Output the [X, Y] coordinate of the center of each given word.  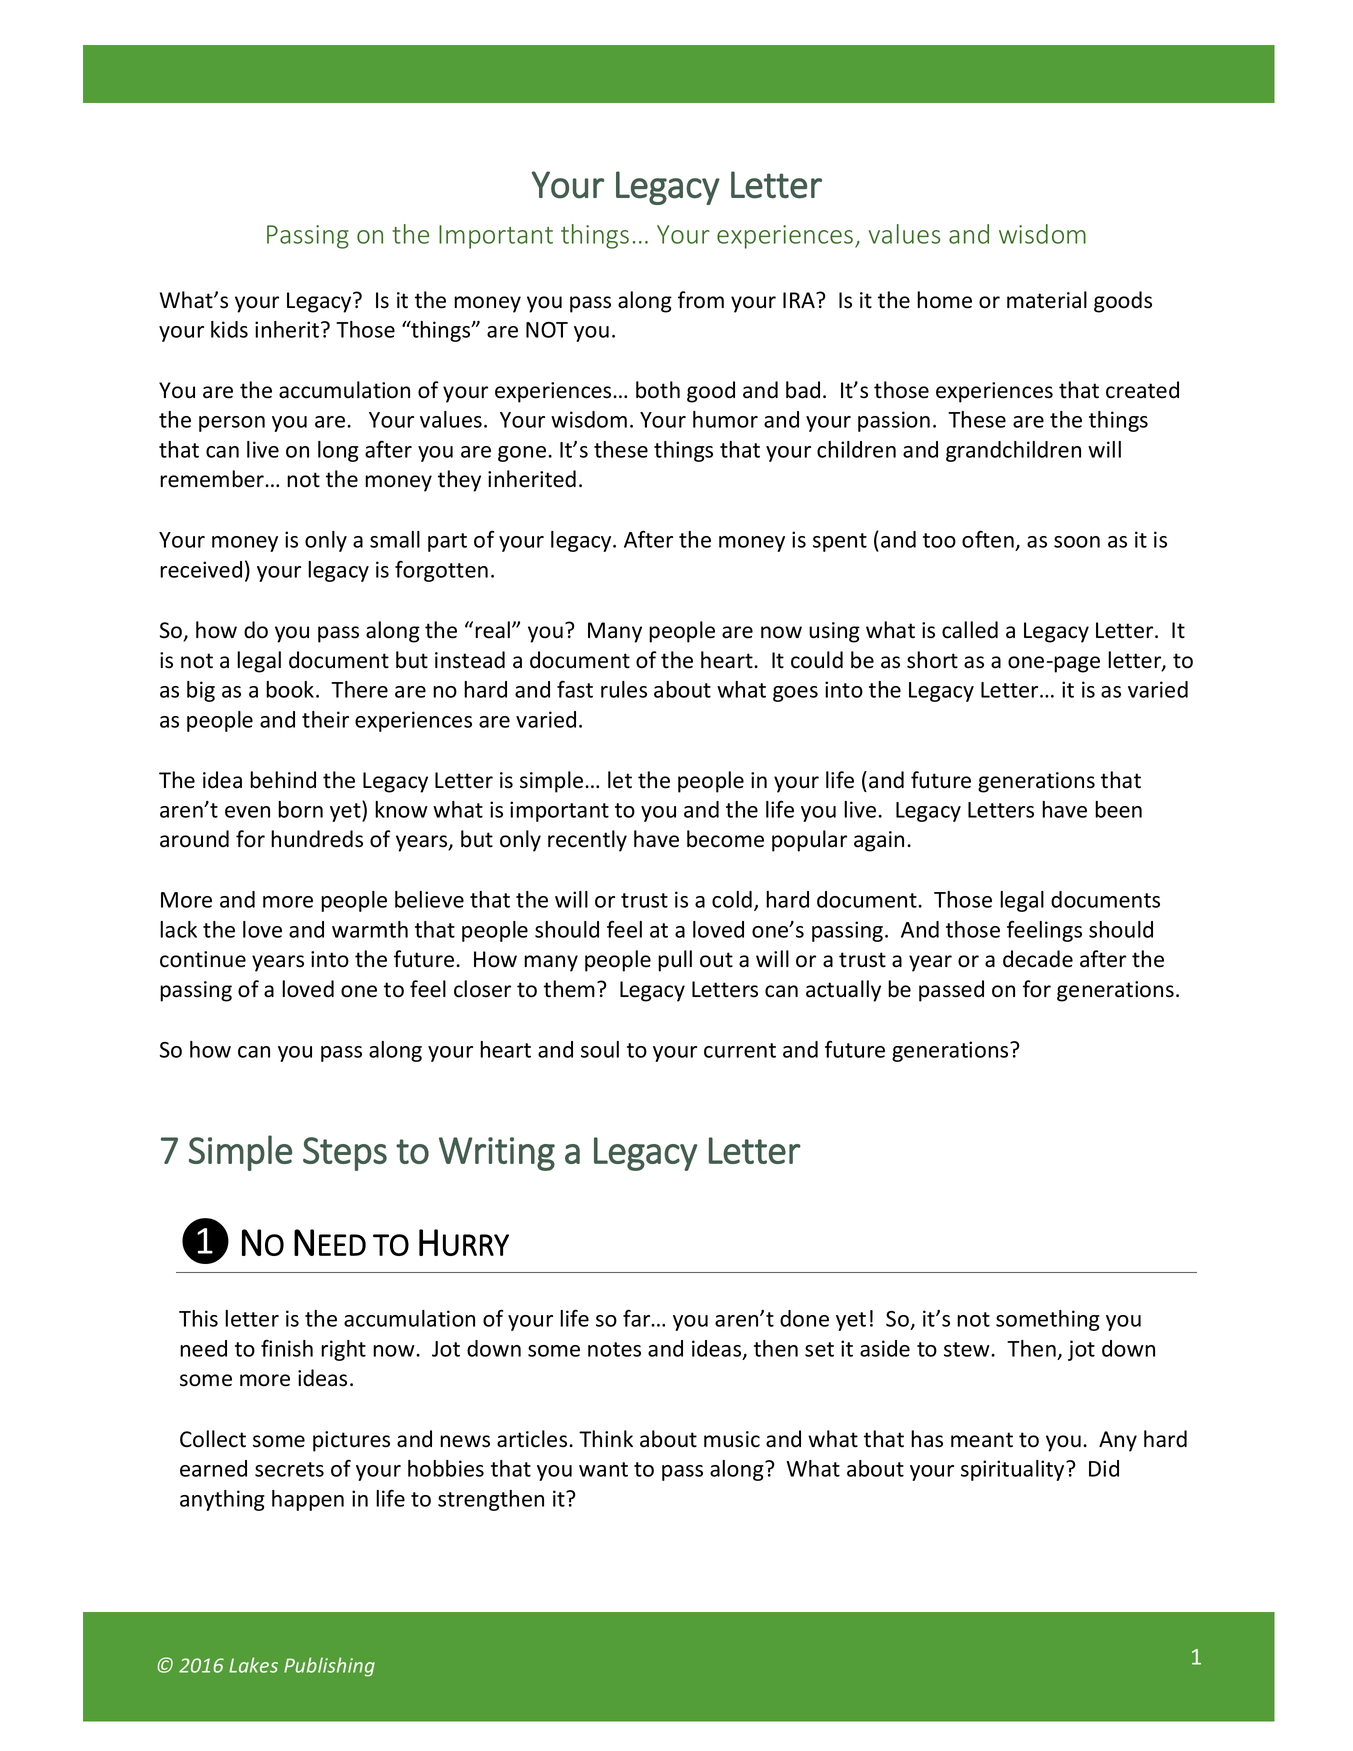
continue [203, 959]
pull [675, 961]
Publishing [329, 1667]
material [1047, 300]
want [603, 1469]
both [658, 390]
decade [1038, 959]
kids [229, 329]
